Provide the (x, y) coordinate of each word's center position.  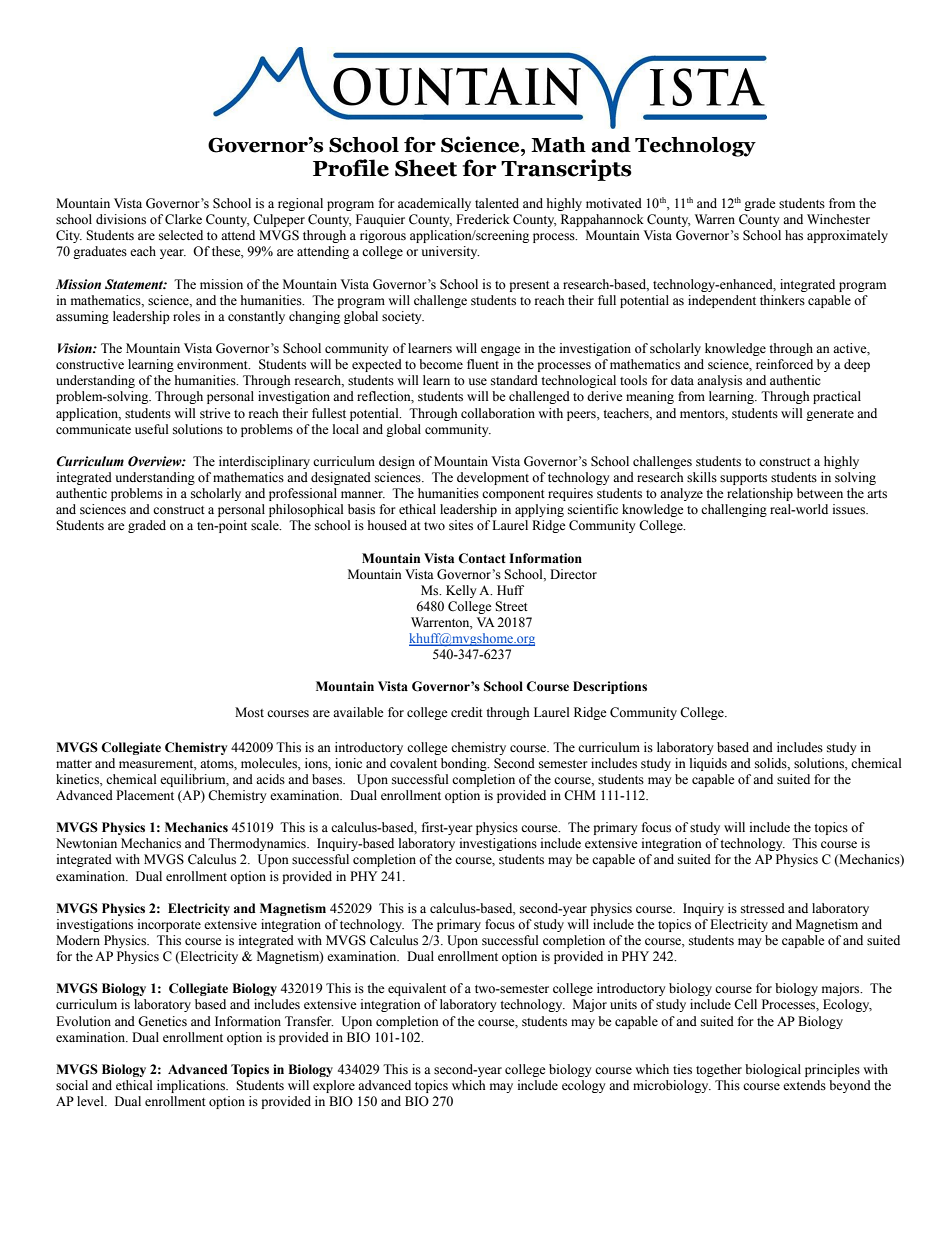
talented (497, 203)
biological (773, 1070)
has (794, 235)
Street (511, 606)
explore (334, 1086)
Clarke (183, 219)
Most (249, 712)
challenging (734, 510)
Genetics (162, 1021)
